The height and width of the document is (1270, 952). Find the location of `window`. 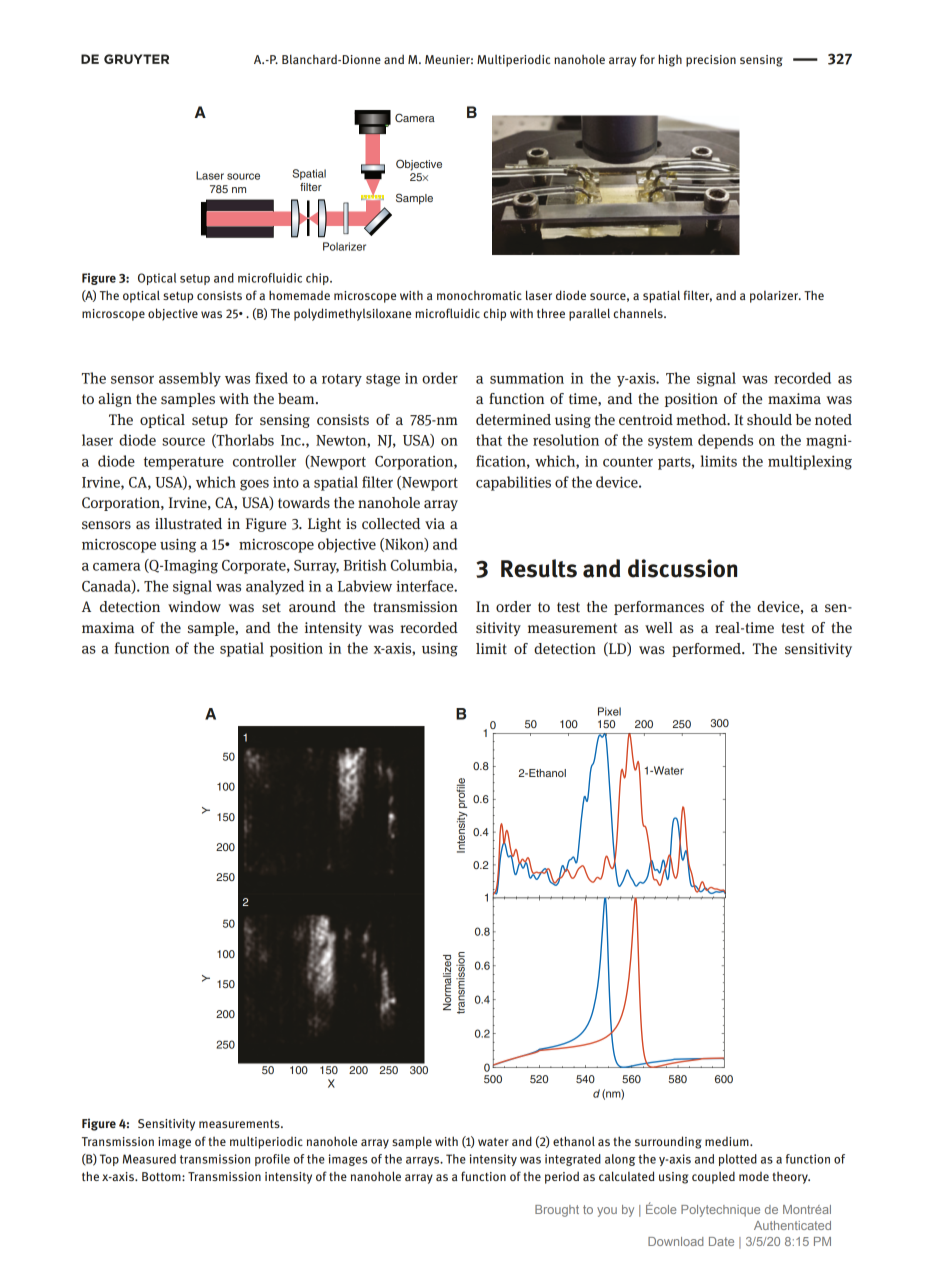

window is located at coordinates (194, 606).
